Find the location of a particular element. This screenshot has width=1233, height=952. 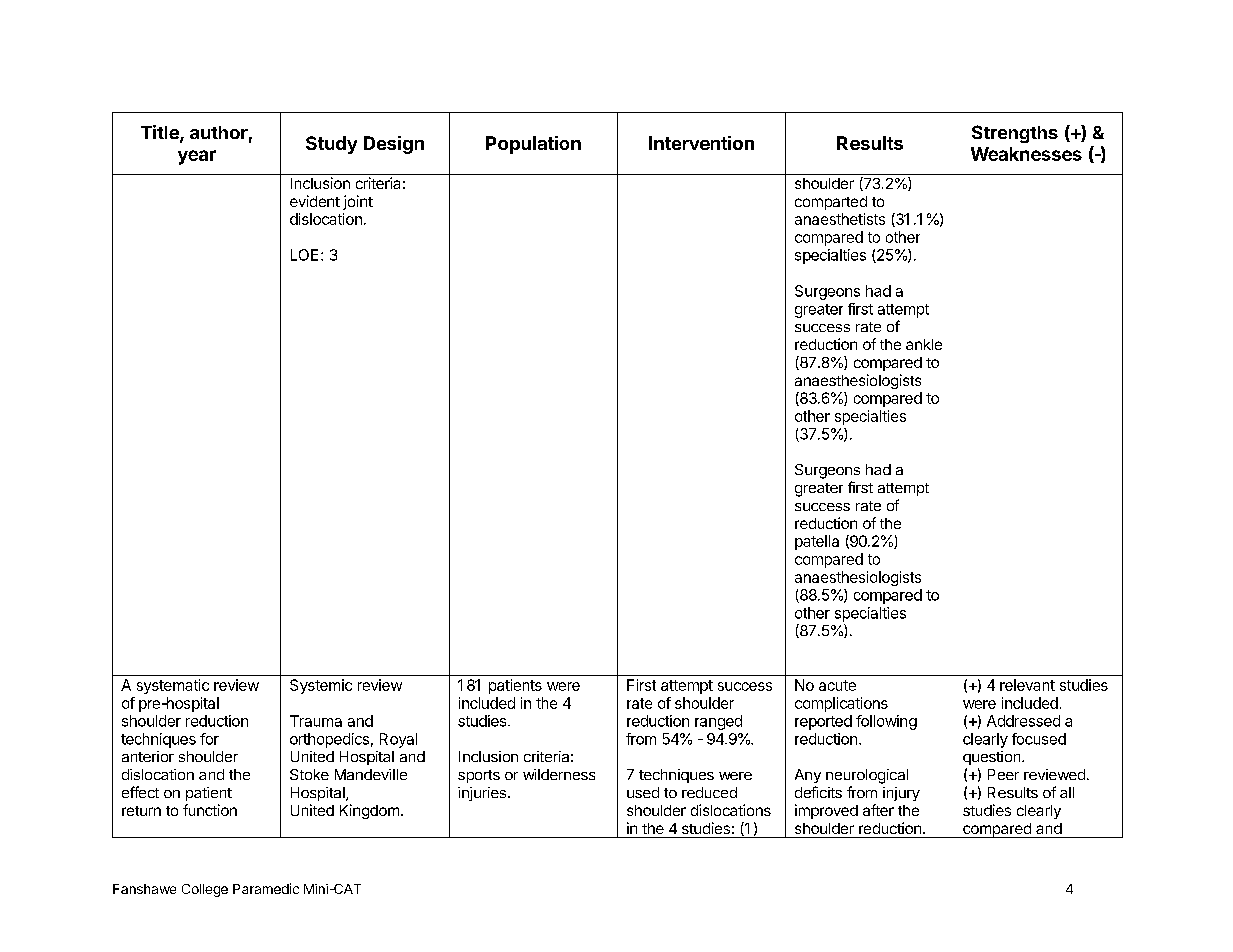

Systemic is located at coordinates (321, 686).
